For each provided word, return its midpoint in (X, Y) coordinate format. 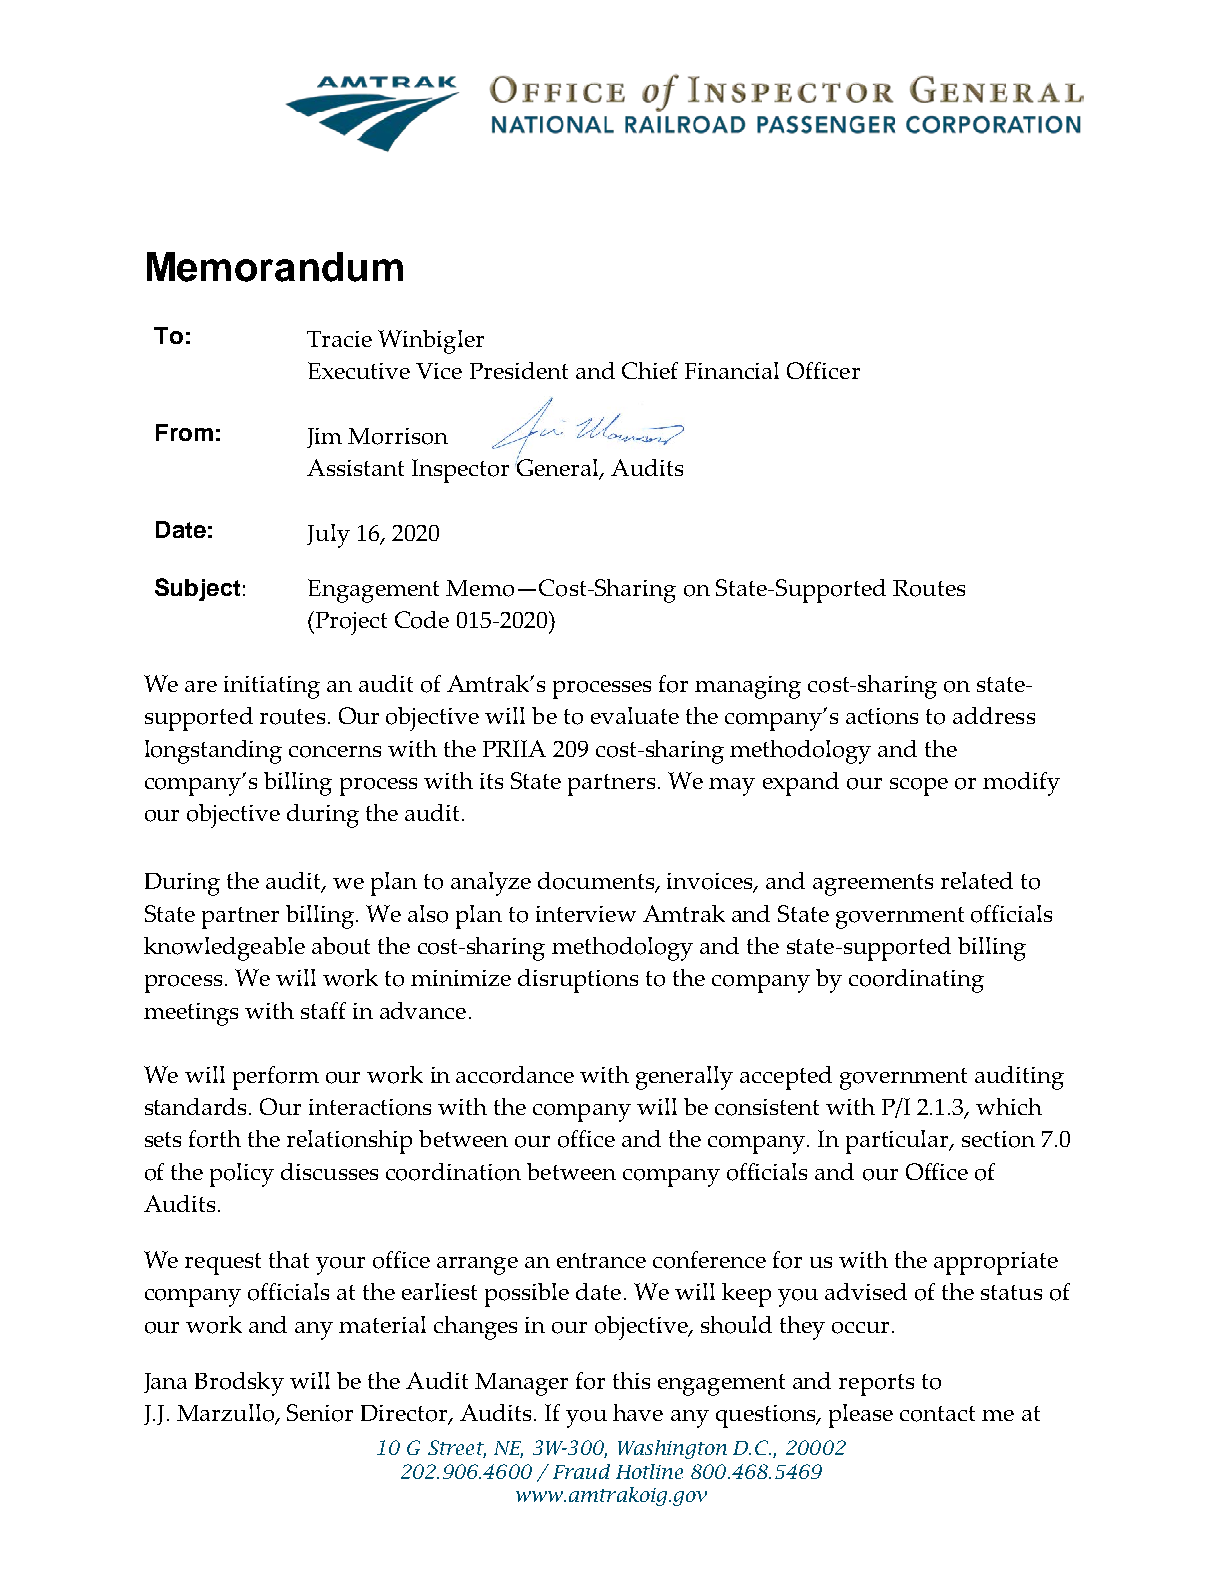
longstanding (213, 752)
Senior (320, 1413)
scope (919, 787)
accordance (515, 1075)
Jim (324, 438)
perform (276, 1078)
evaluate (635, 715)
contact (937, 1414)
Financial (732, 370)
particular (899, 1142)
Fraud (581, 1471)
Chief (650, 370)
